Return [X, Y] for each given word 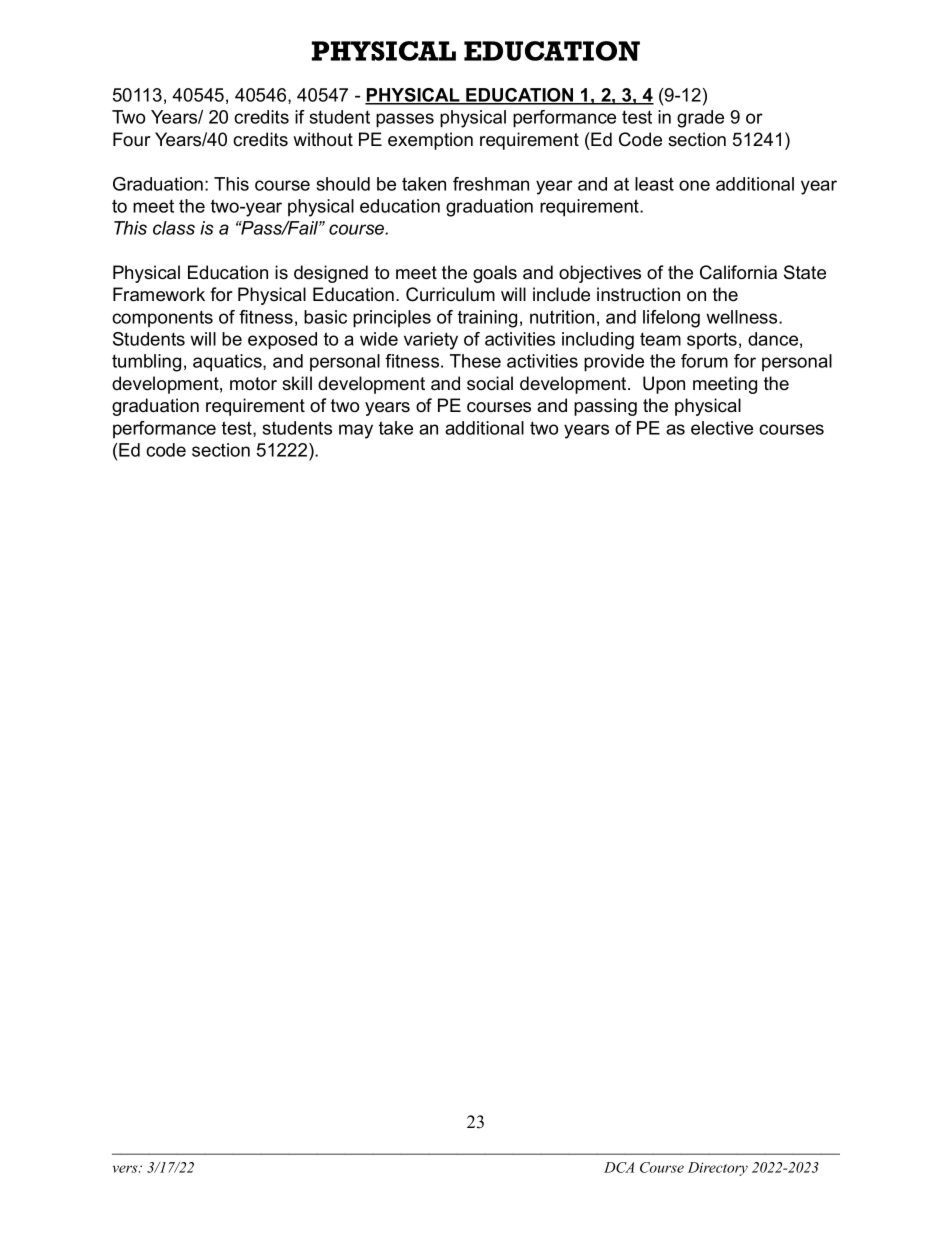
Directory [718, 1169]
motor [253, 384]
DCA [619, 1167]
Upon [664, 385]
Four [132, 139]
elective [722, 428]
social [490, 383]
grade [700, 119]
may [356, 431]
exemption [430, 141]
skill [297, 383]
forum [704, 361]
